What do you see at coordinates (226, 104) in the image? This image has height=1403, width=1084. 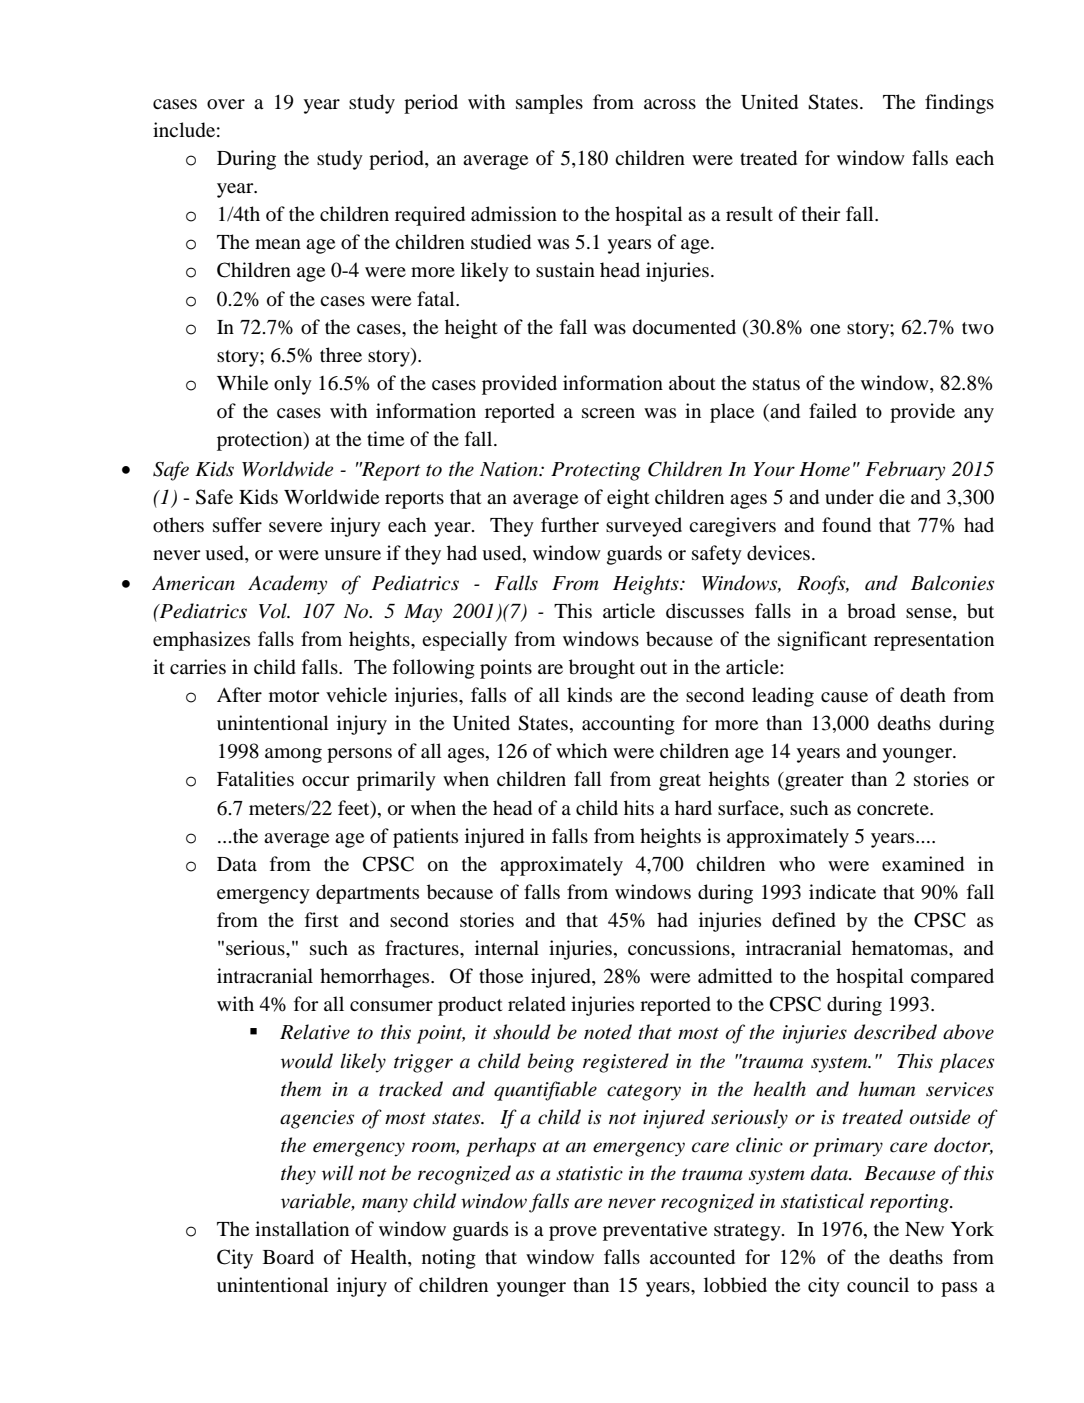 I see `over` at bounding box center [226, 104].
